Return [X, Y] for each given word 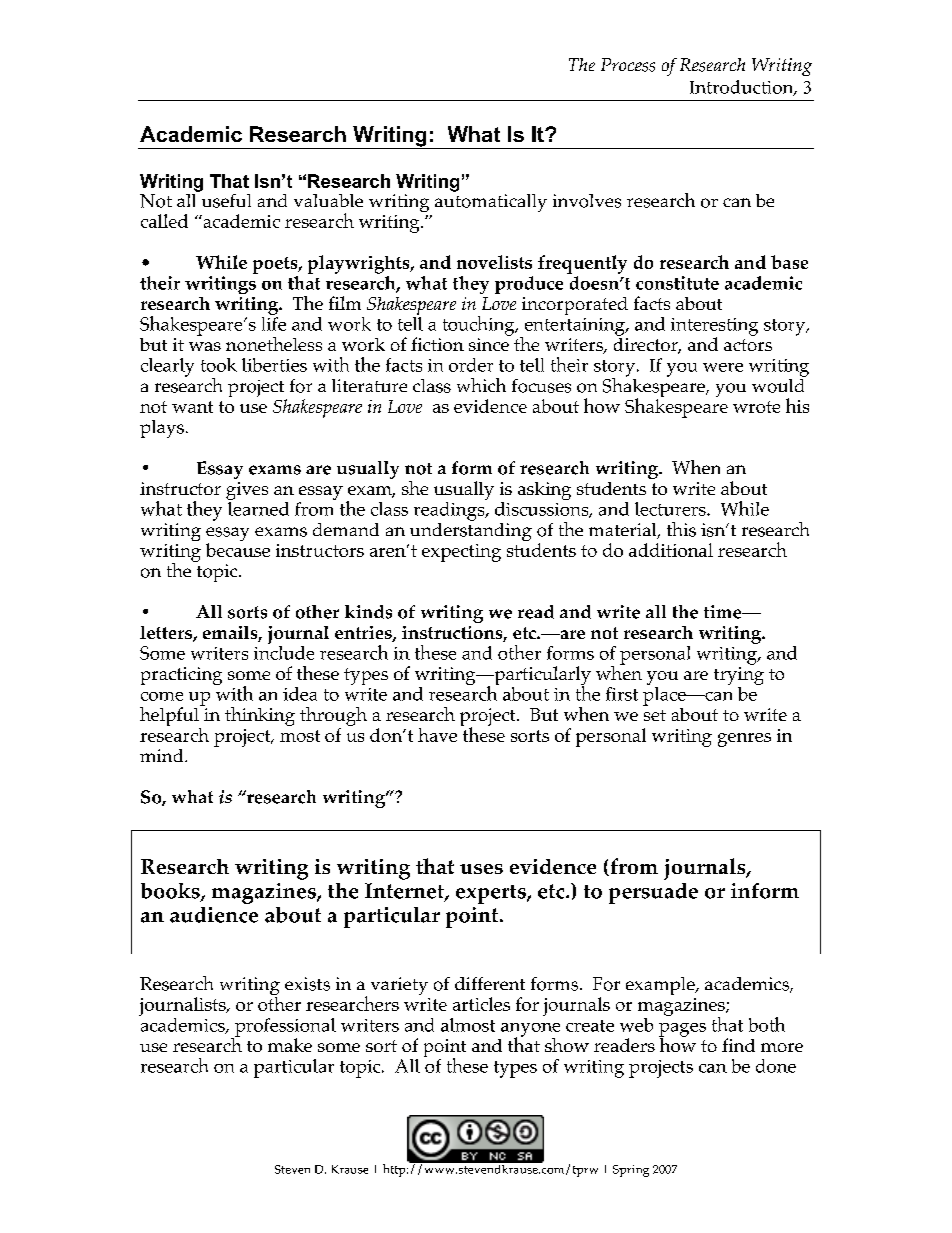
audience [214, 915]
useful [225, 199]
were [723, 367]
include [284, 651]
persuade [653, 893]
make [290, 1045]
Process [628, 65]
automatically [491, 201]
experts [492, 894]
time [724, 612]
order [471, 365]
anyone [530, 1031]
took [219, 365]
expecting [461, 553]
